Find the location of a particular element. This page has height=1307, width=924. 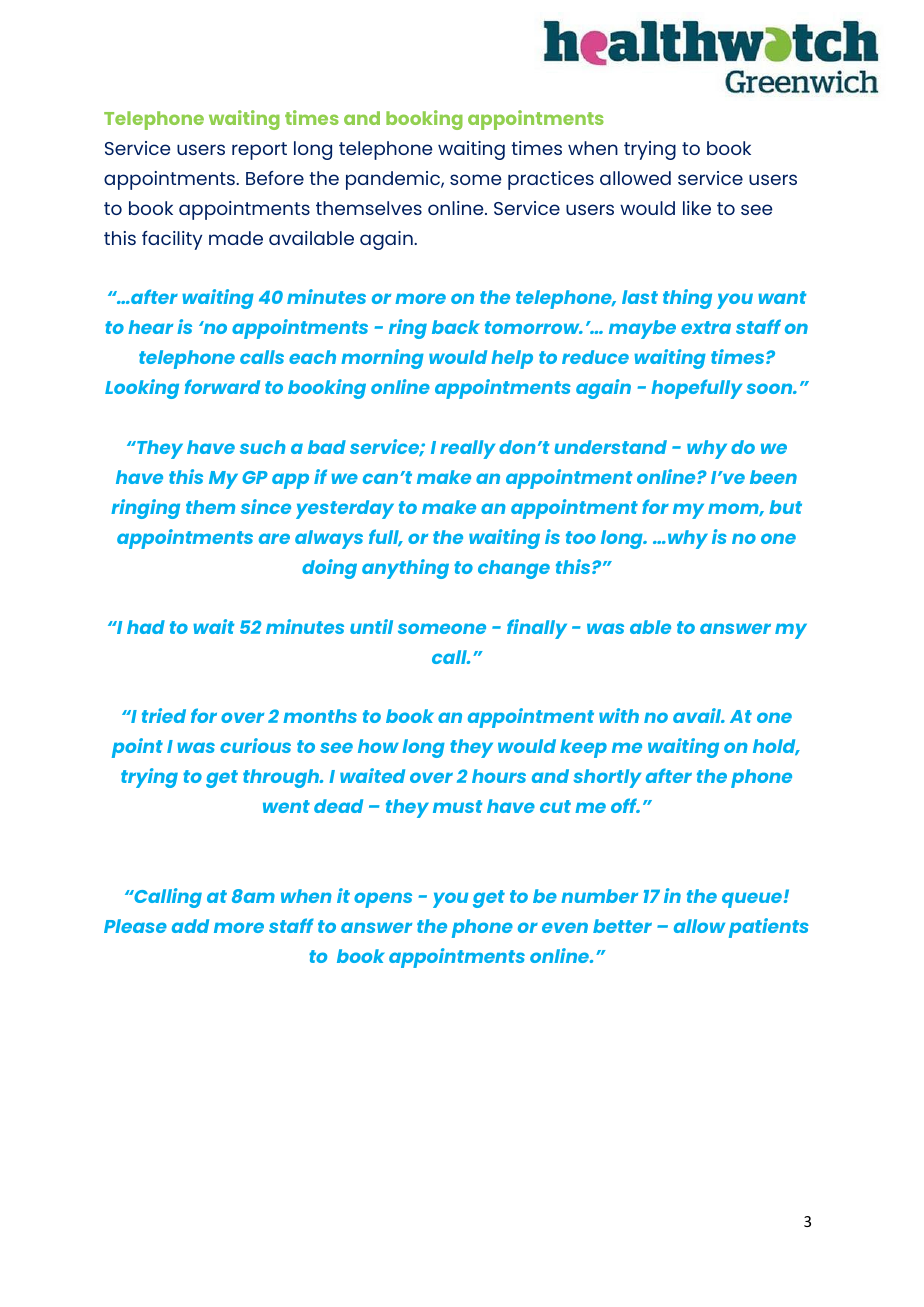

opens is located at coordinates (383, 900).
